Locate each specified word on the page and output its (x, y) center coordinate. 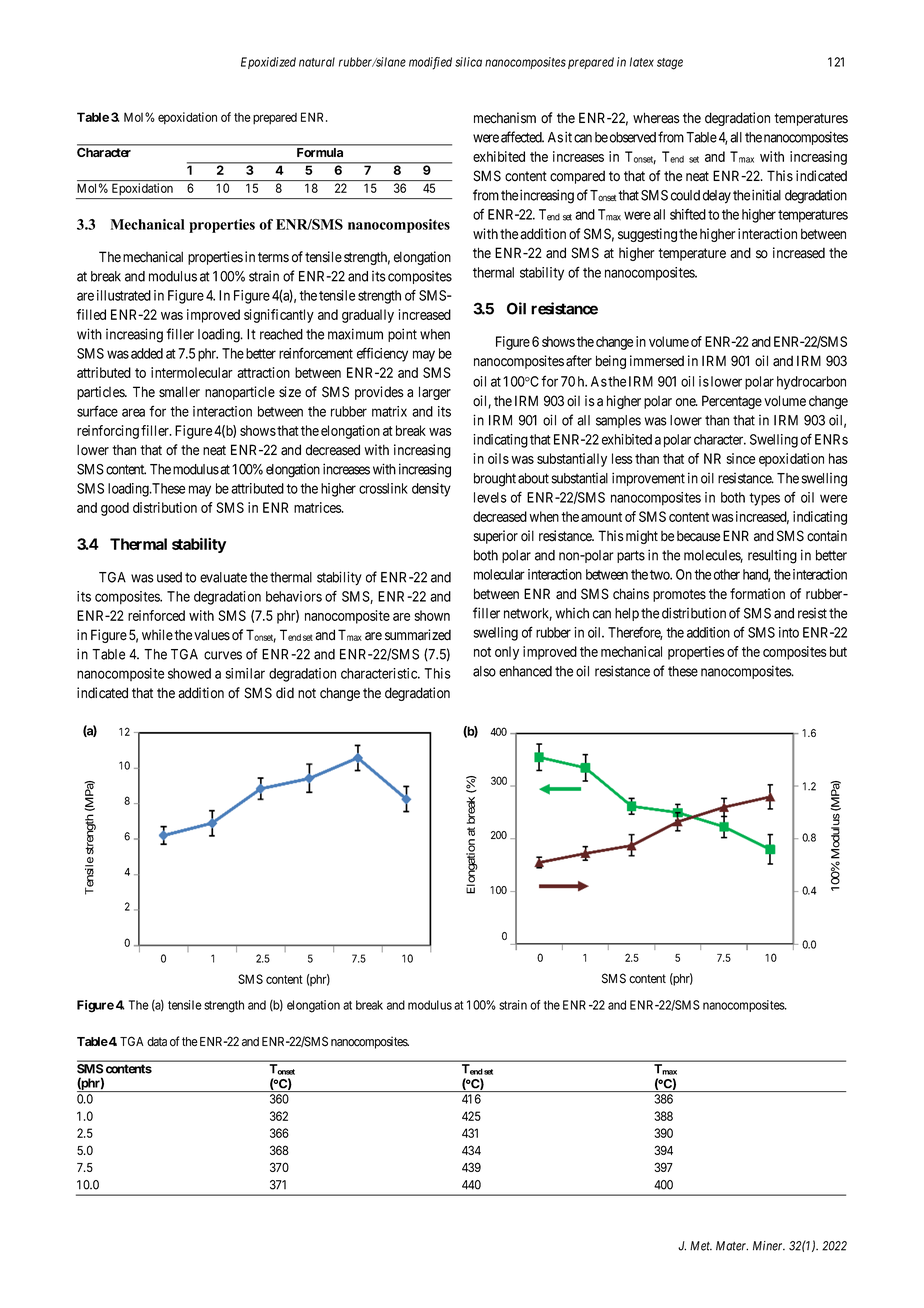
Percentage (732, 402)
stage (670, 64)
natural (317, 62)
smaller (179, 392)
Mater (732, 1246)
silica (468, 62)
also (484, 671)
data (157, 1042)
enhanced (525, 671)
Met (701, 1246)
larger (435, 393)
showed (189, 673)
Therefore (635, 633)
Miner (769, 1246)
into (789, 632)
